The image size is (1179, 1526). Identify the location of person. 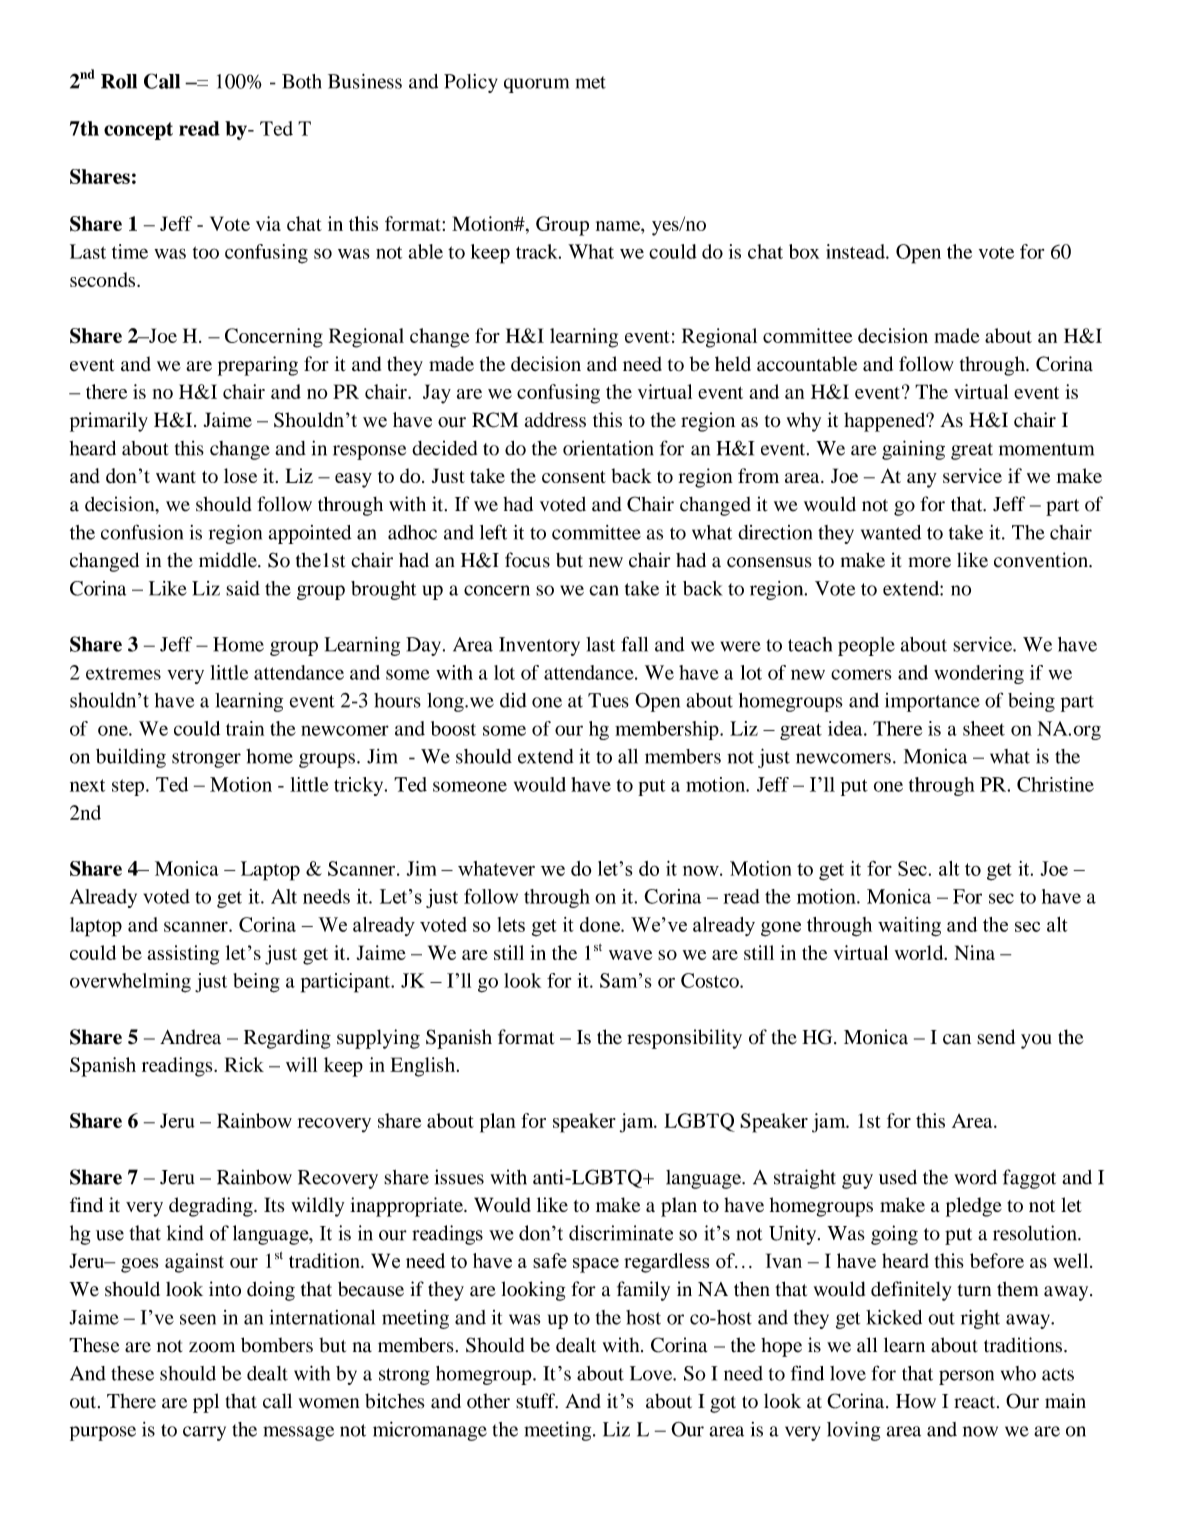
(966, 1377).
